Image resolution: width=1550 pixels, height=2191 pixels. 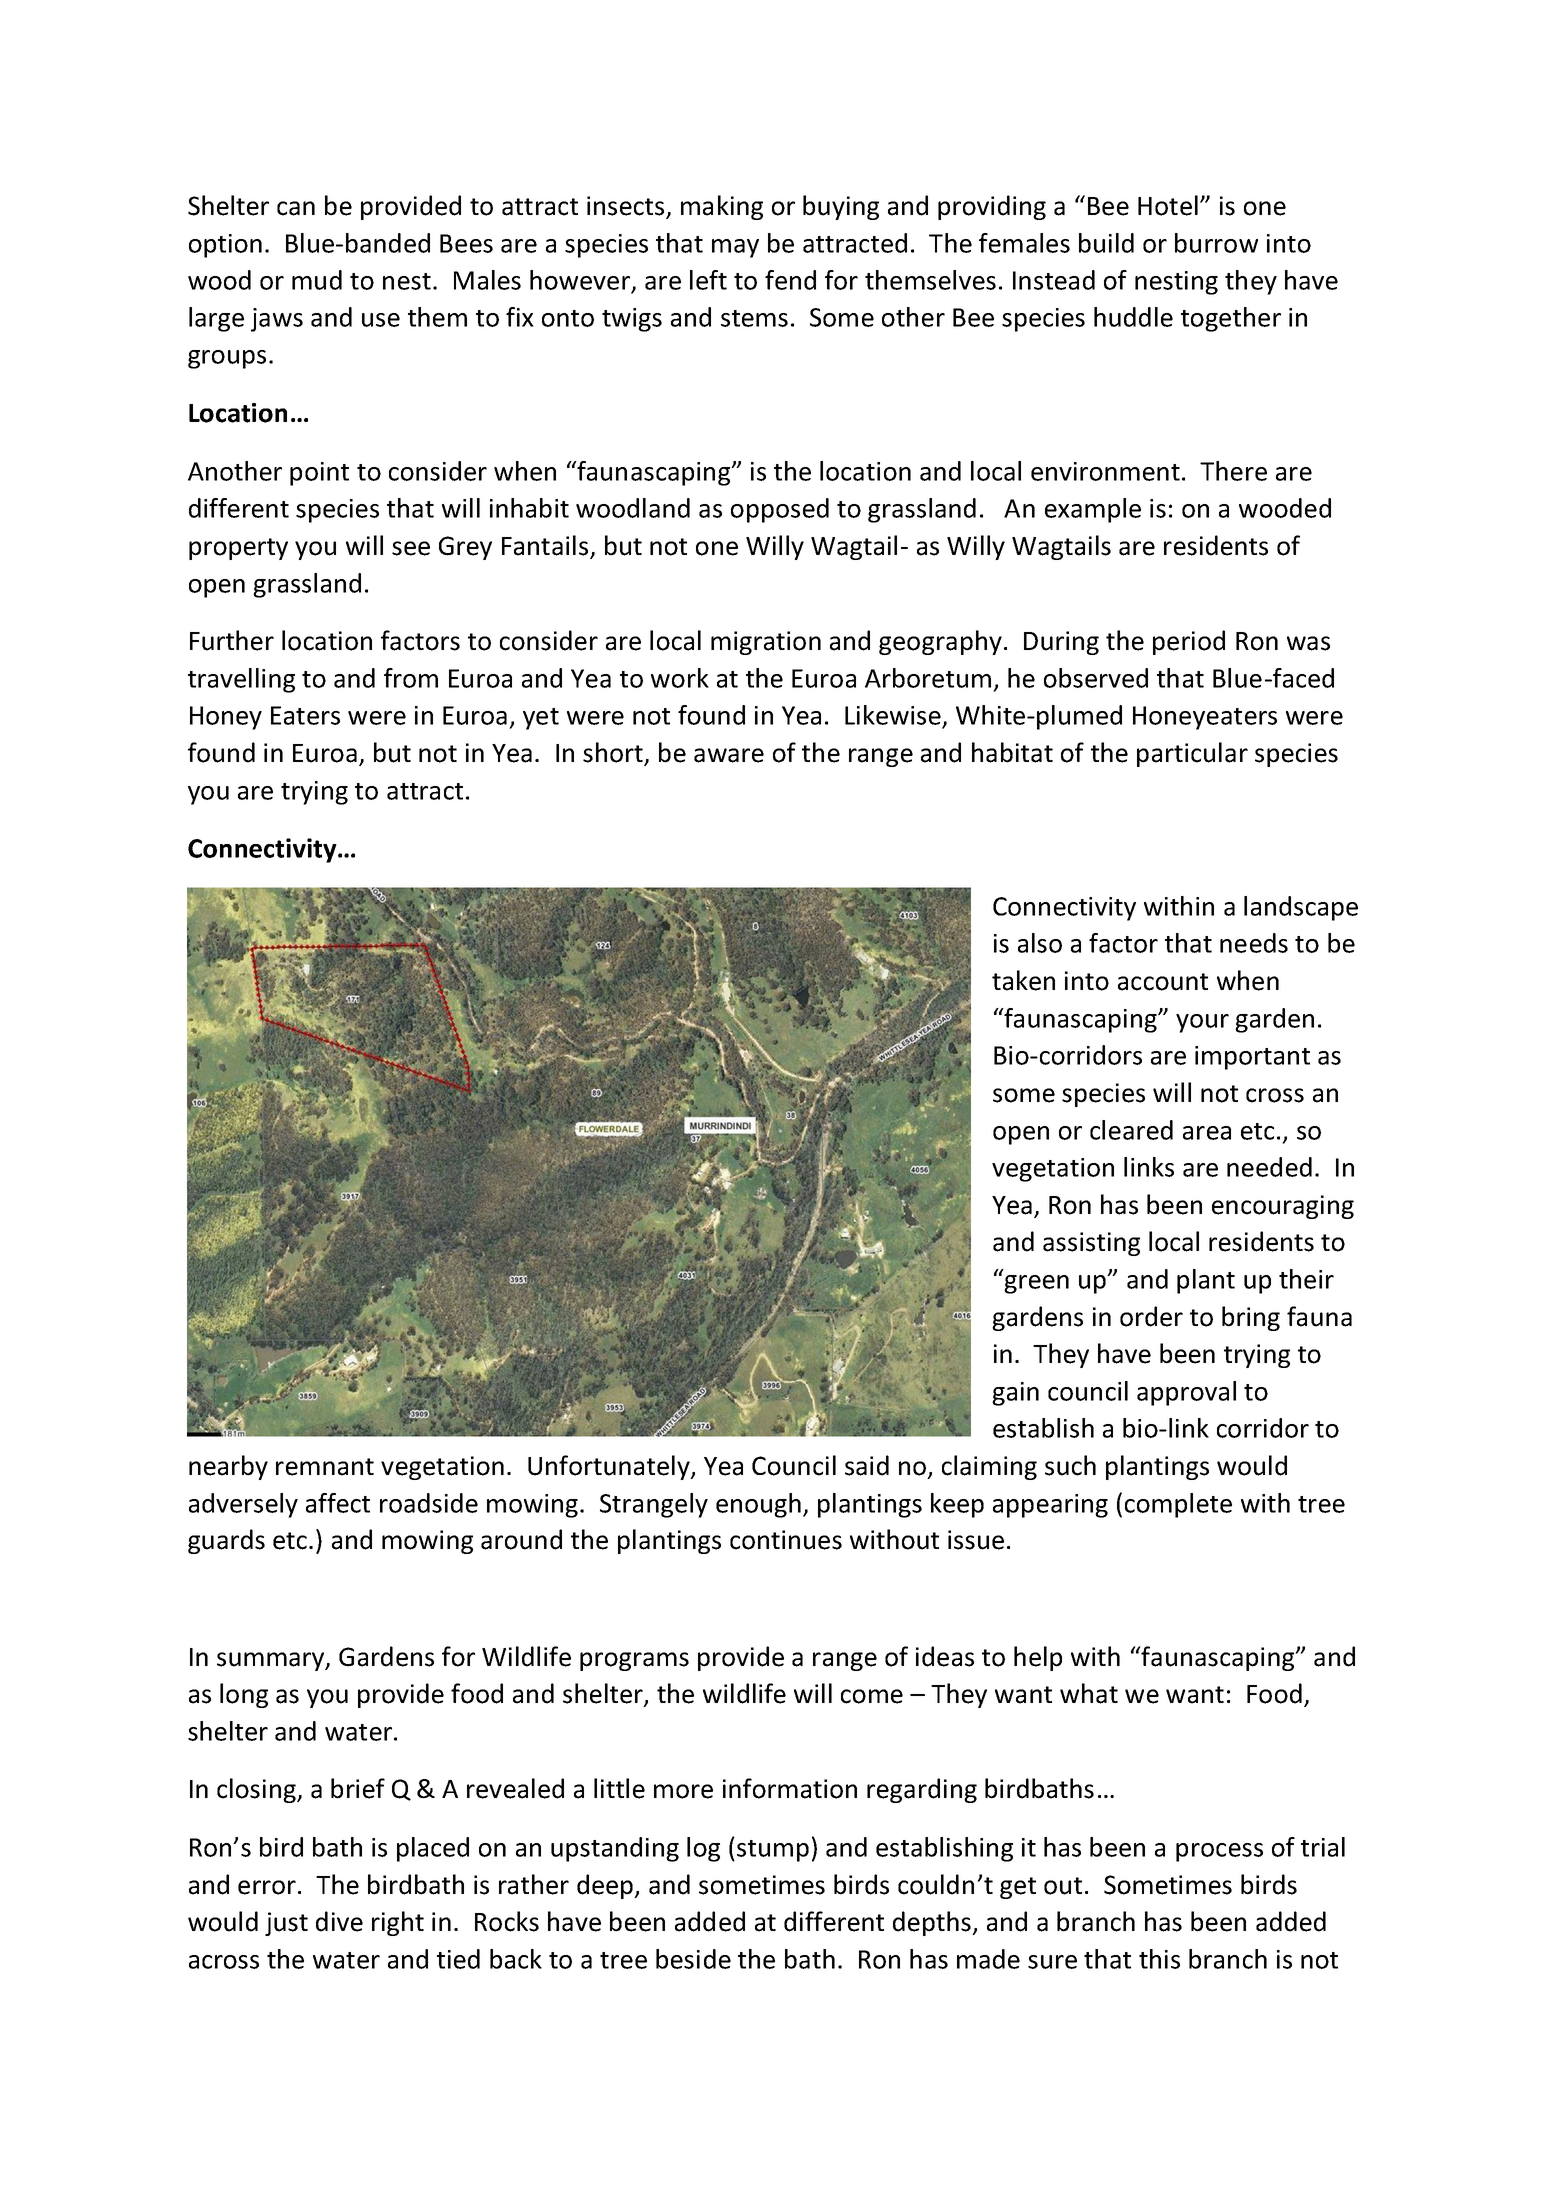 What do you see at coordinates (338, 1503) in the page?
I see `affect` at bounding box center [338, 1503].
